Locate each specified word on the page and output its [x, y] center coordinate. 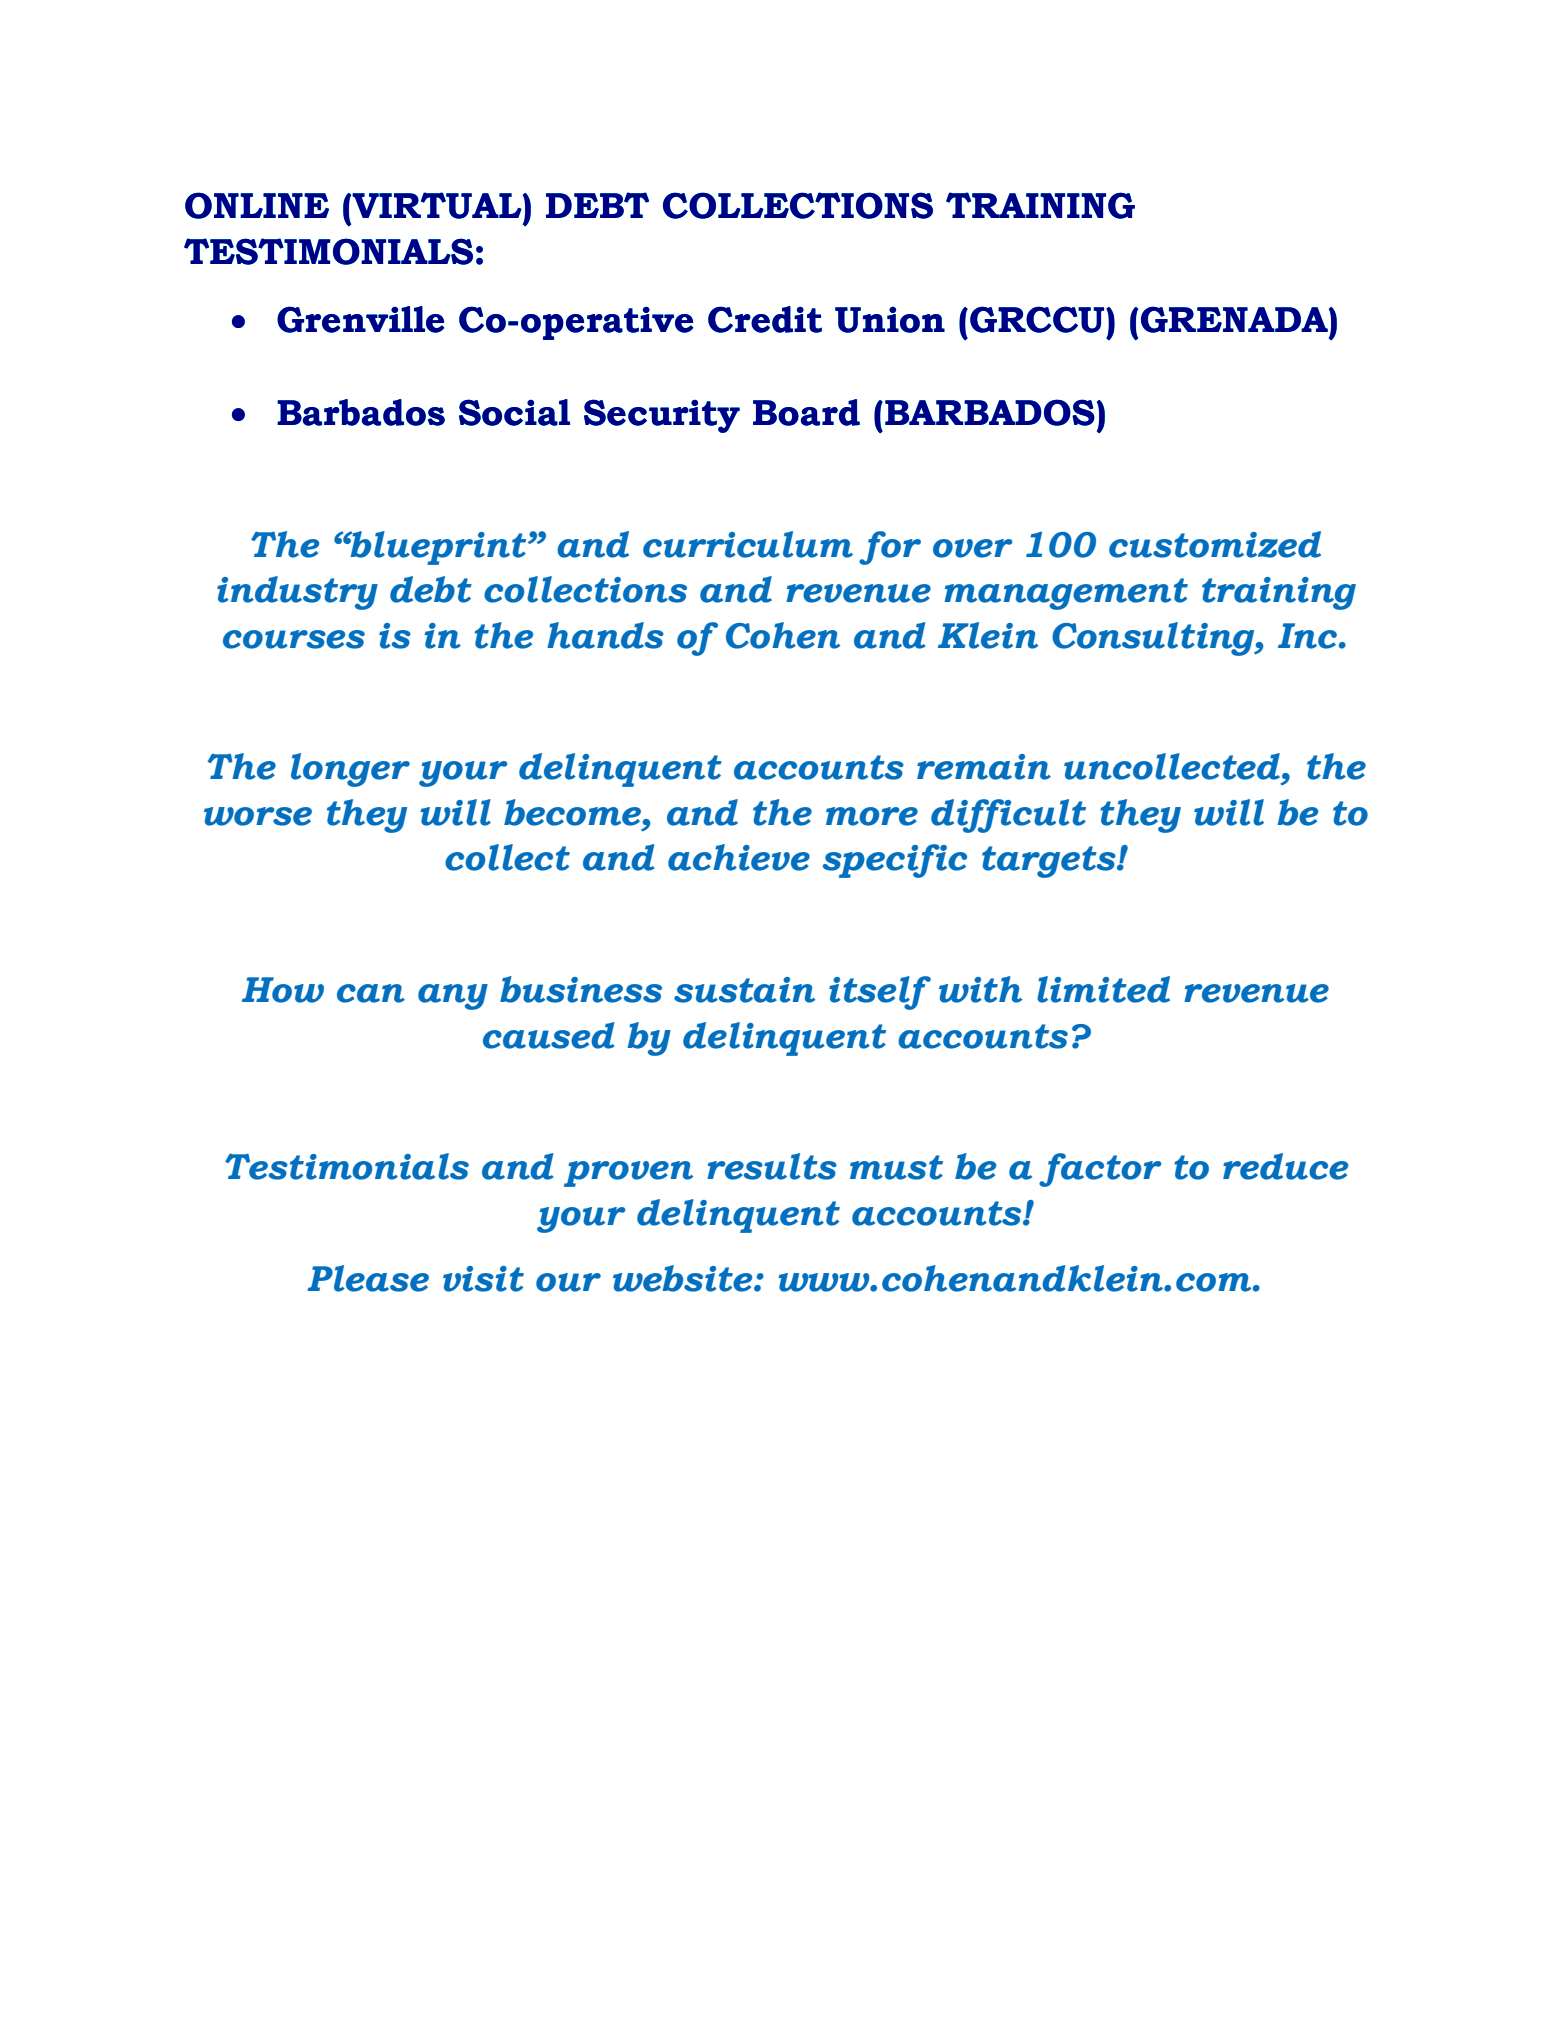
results [772, 1166]
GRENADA [1235, 319]
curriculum [748, 544]
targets [1050, 862]
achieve [739, 857]
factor [1100, 1170]
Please [368, 1278]
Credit [765, 319]
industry [297, 593]
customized [1215, 544]
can [371, 993]
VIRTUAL [438, 205]
